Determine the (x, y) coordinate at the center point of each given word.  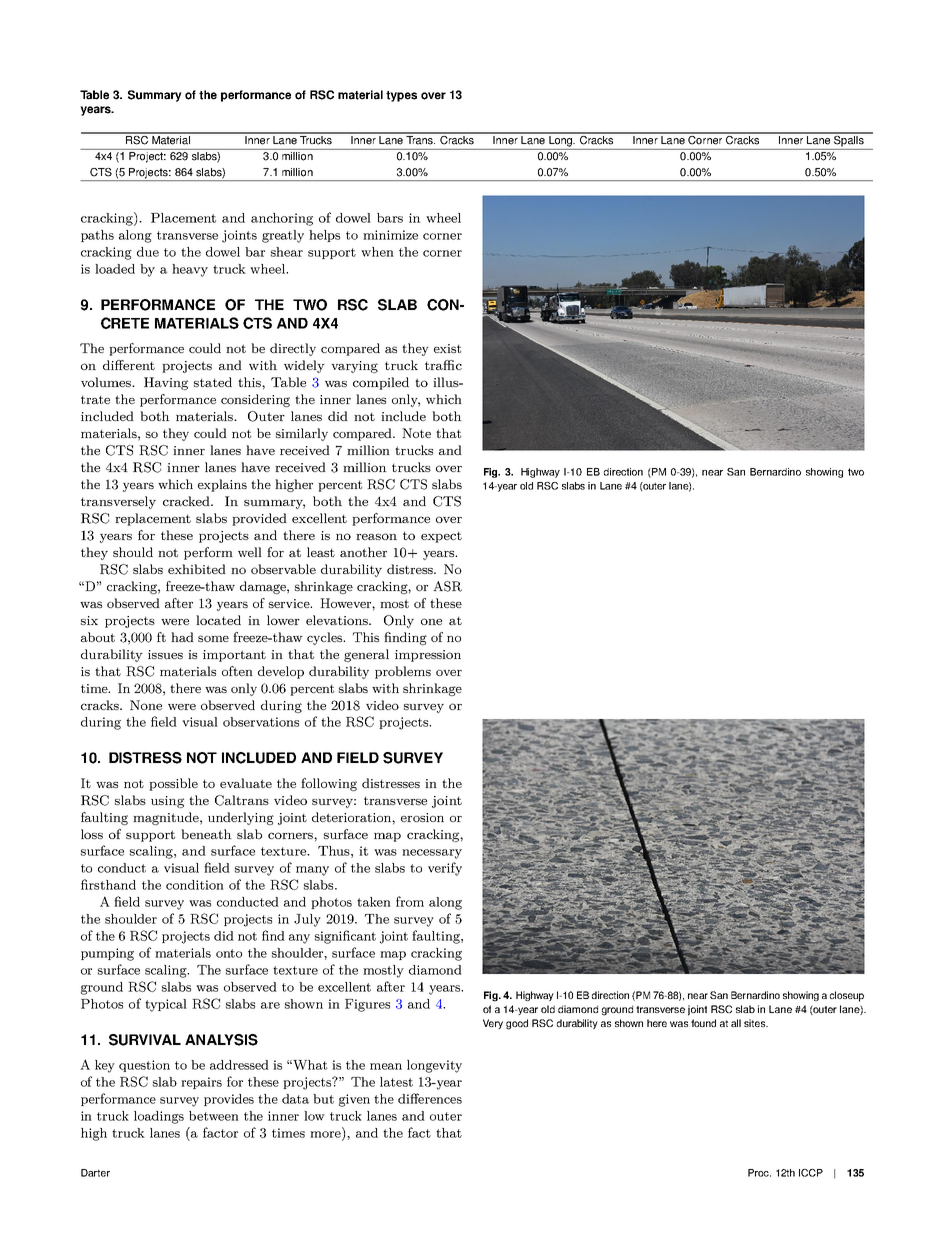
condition (195, 885)
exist (447, 348)
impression (428, 656)
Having (166, 383)
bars (390, 218)
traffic (443, 365)
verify (445, 869)
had (182, 637)
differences (430, 1098)
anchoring (282, 219)
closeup (847, 996)
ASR (447, 586)
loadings (159, 1117)
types (401, 96)
